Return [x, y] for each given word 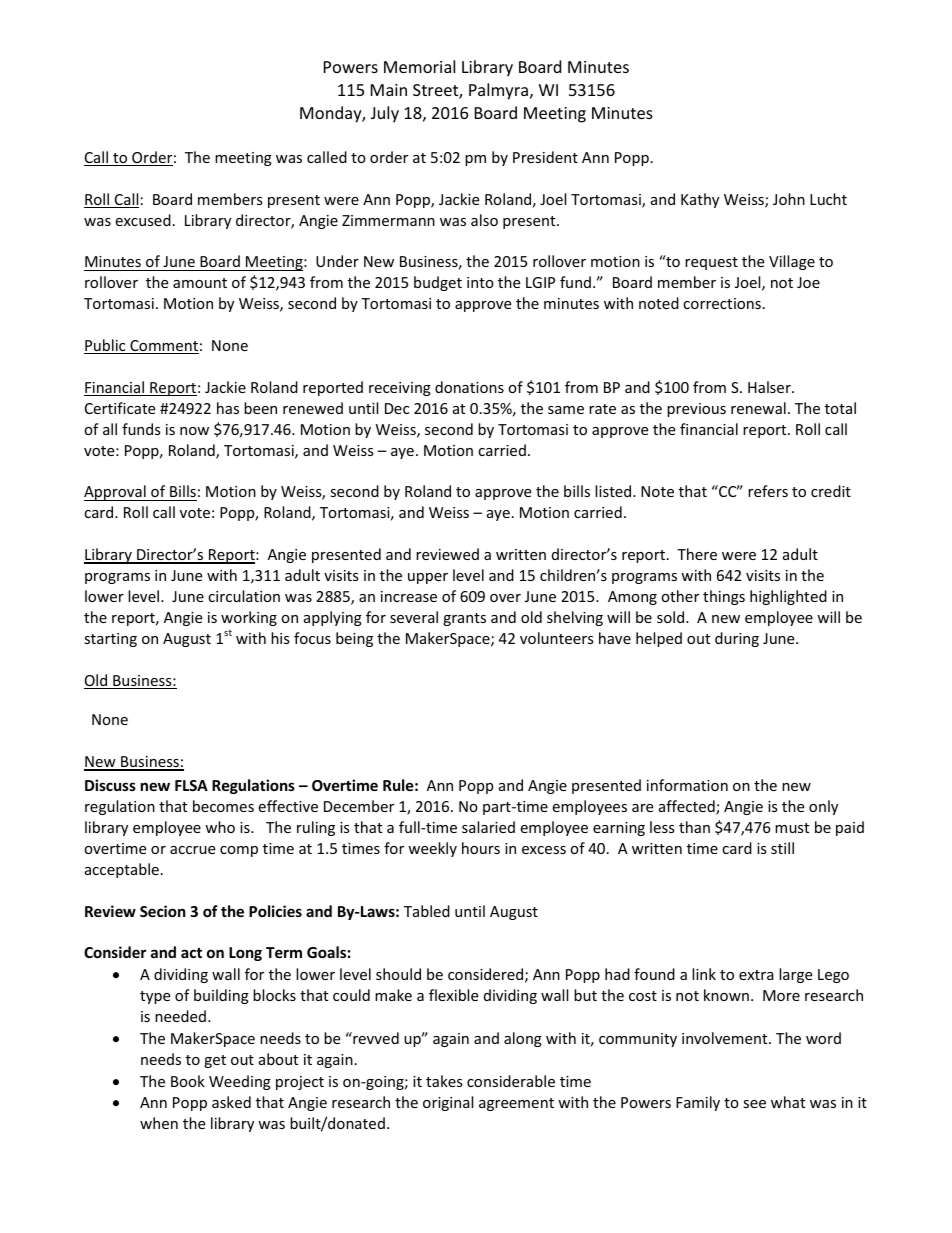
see [754, 1104]
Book [188, 1081]
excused [143, 220]
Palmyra [498, 91]
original [448, 1103]
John [789, 199]
